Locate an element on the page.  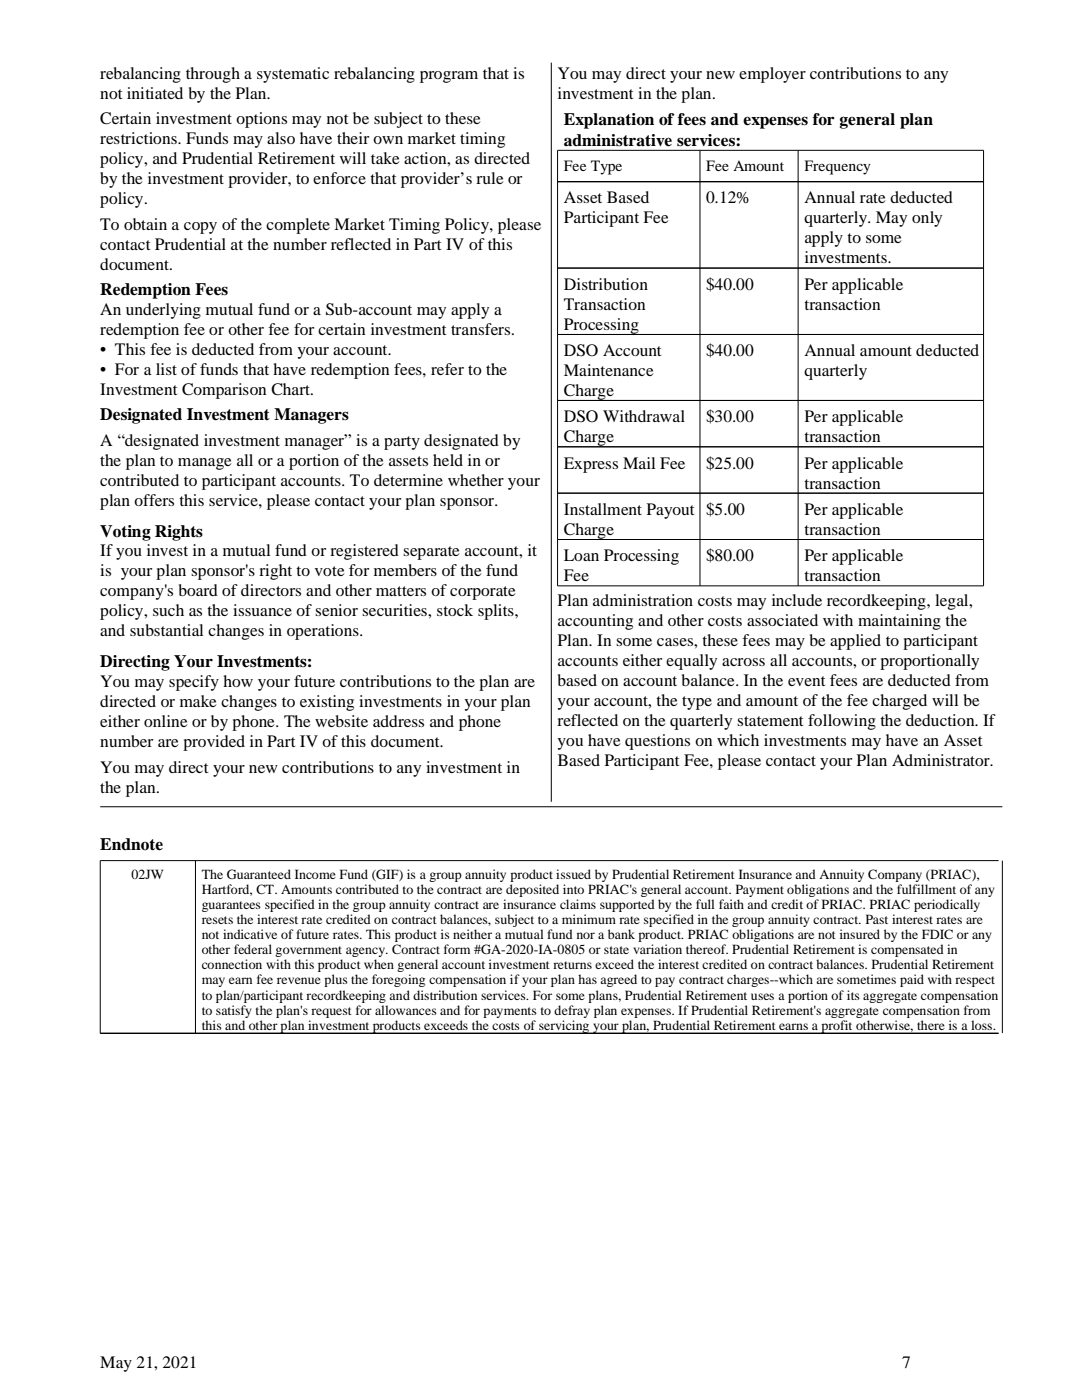
Loan is located at coordinates (581, 555).
